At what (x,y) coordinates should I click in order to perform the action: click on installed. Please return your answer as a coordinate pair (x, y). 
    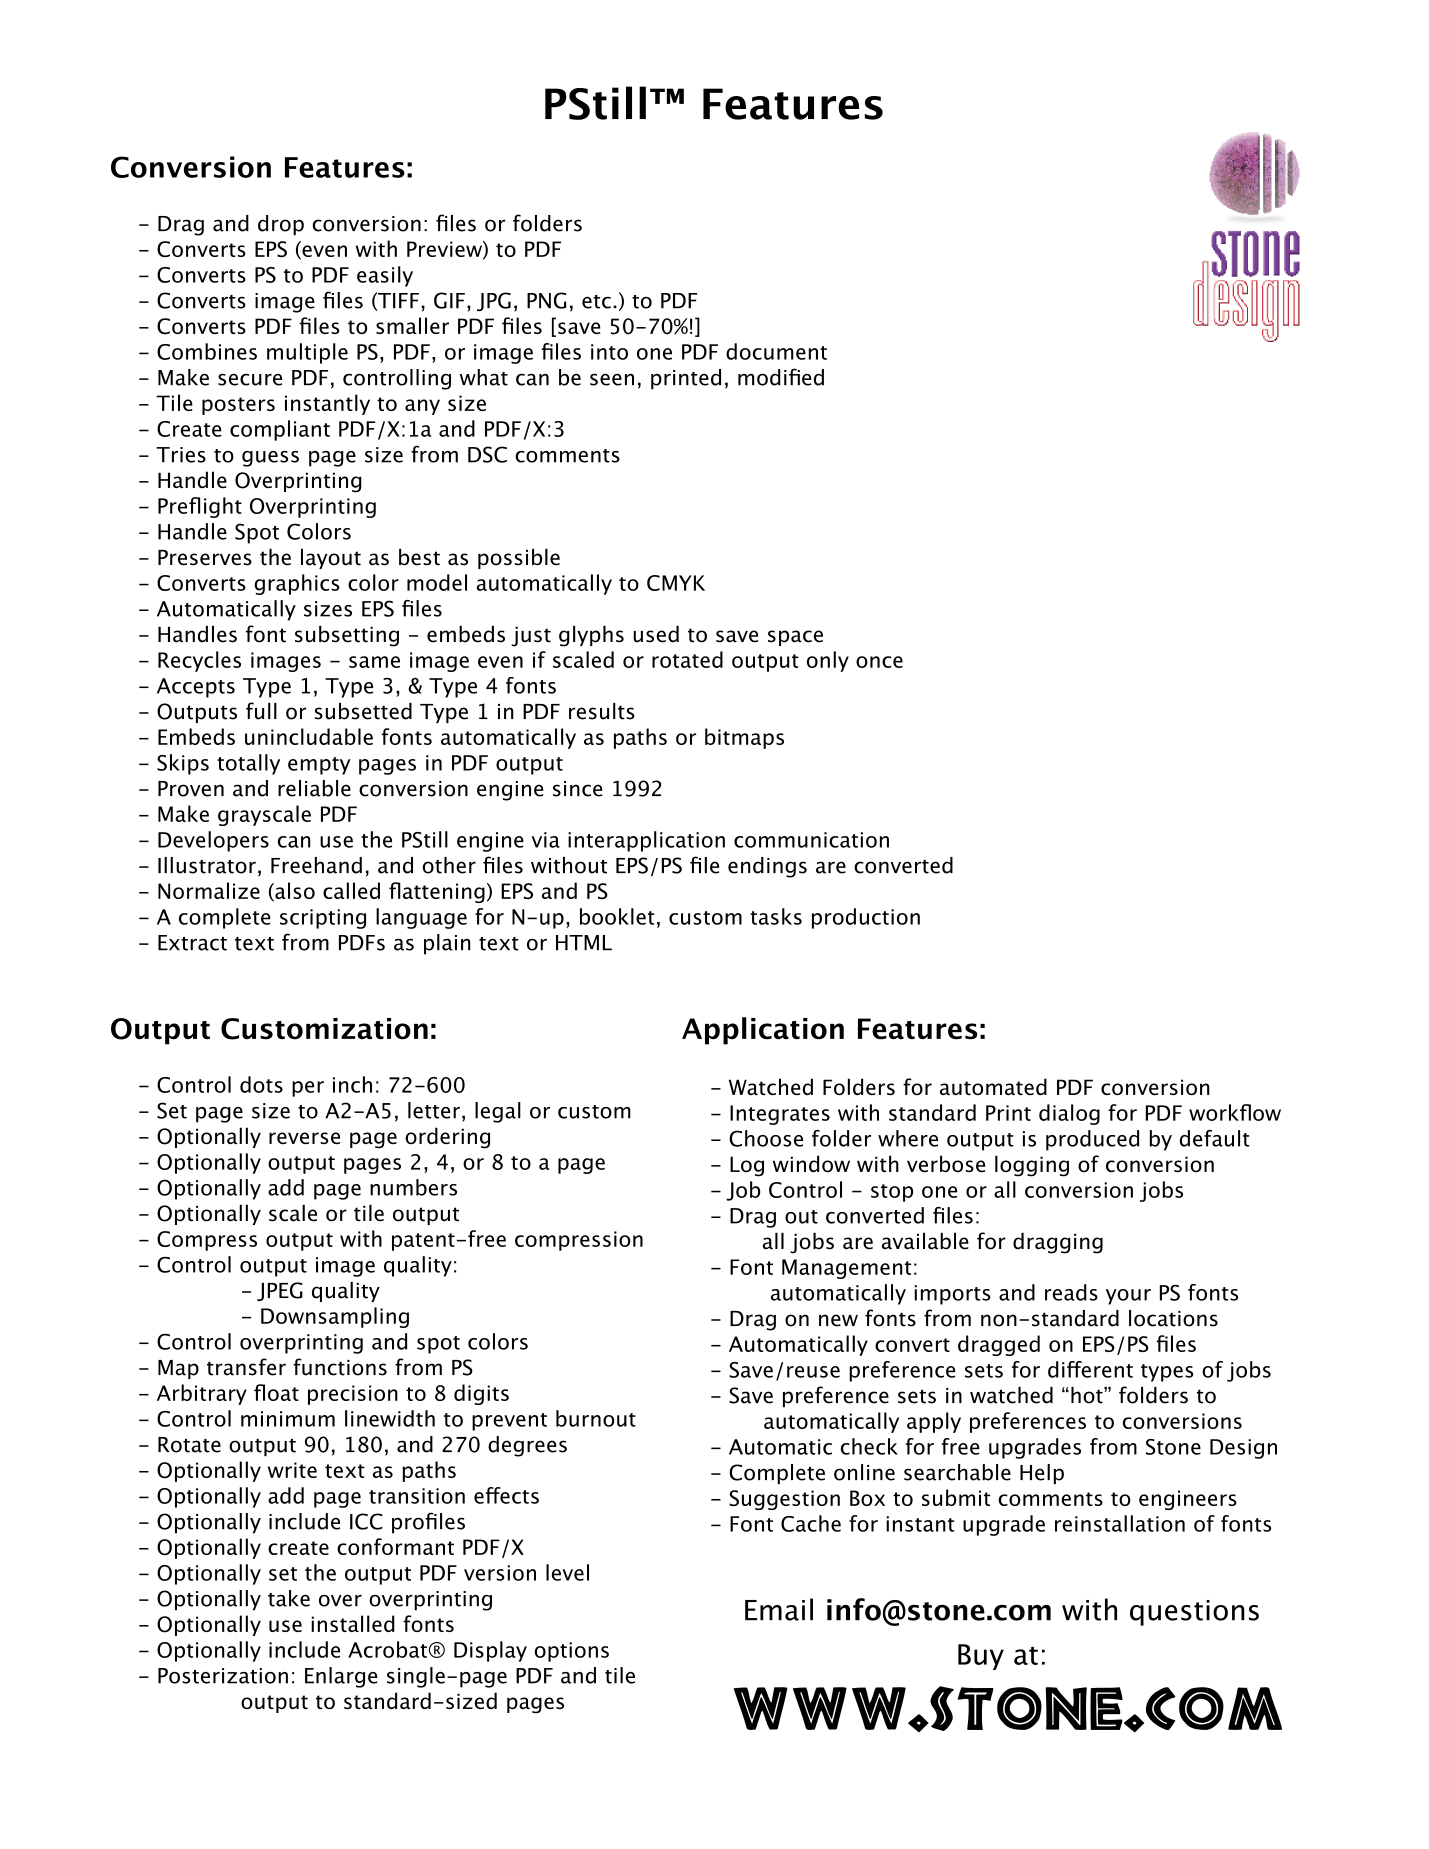
    Looking at the image, I should click on (353, 1623).
